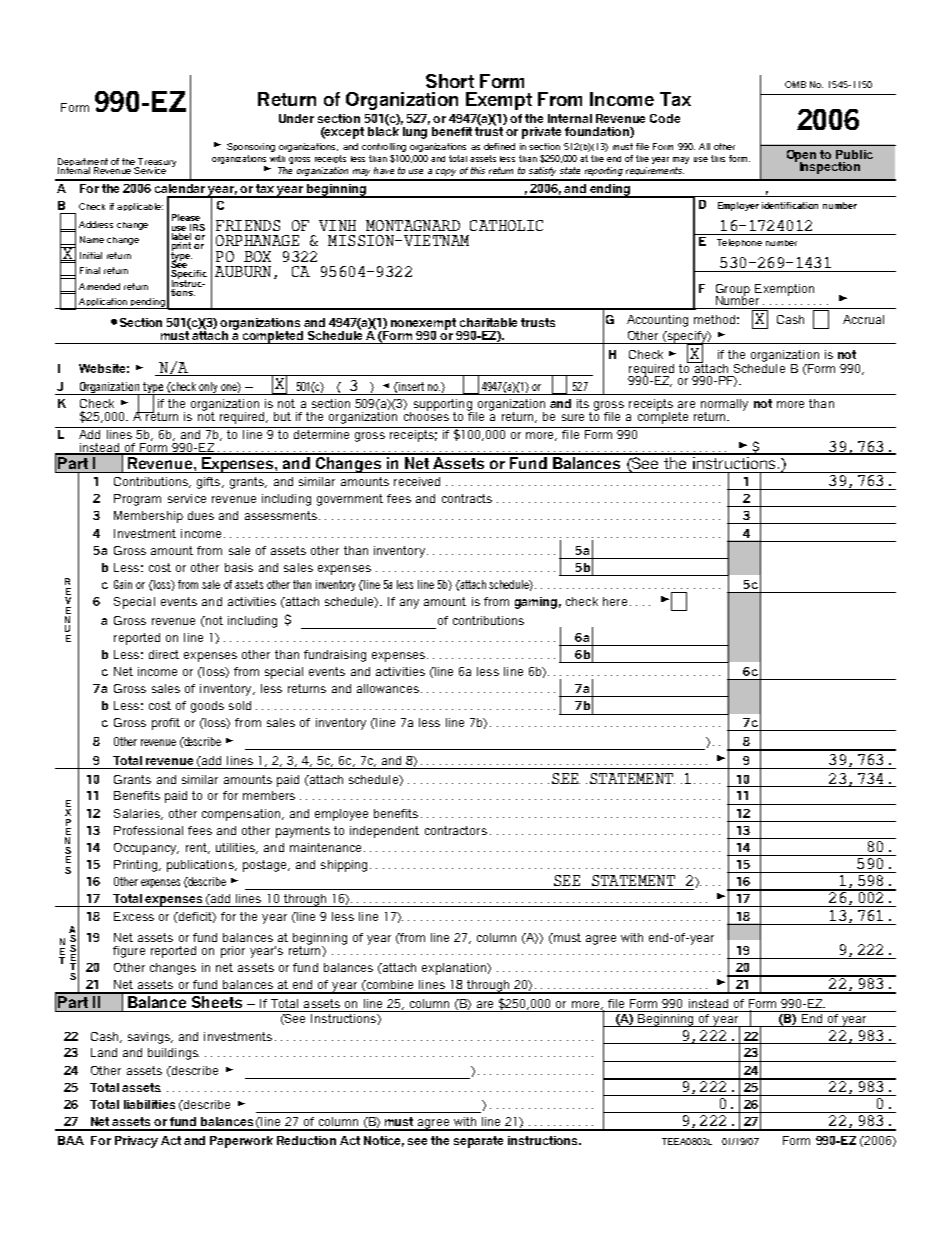  What do you see at coordinates (830, 168) in the page?
I see `Inspection` at bounding box center [830, 168].
